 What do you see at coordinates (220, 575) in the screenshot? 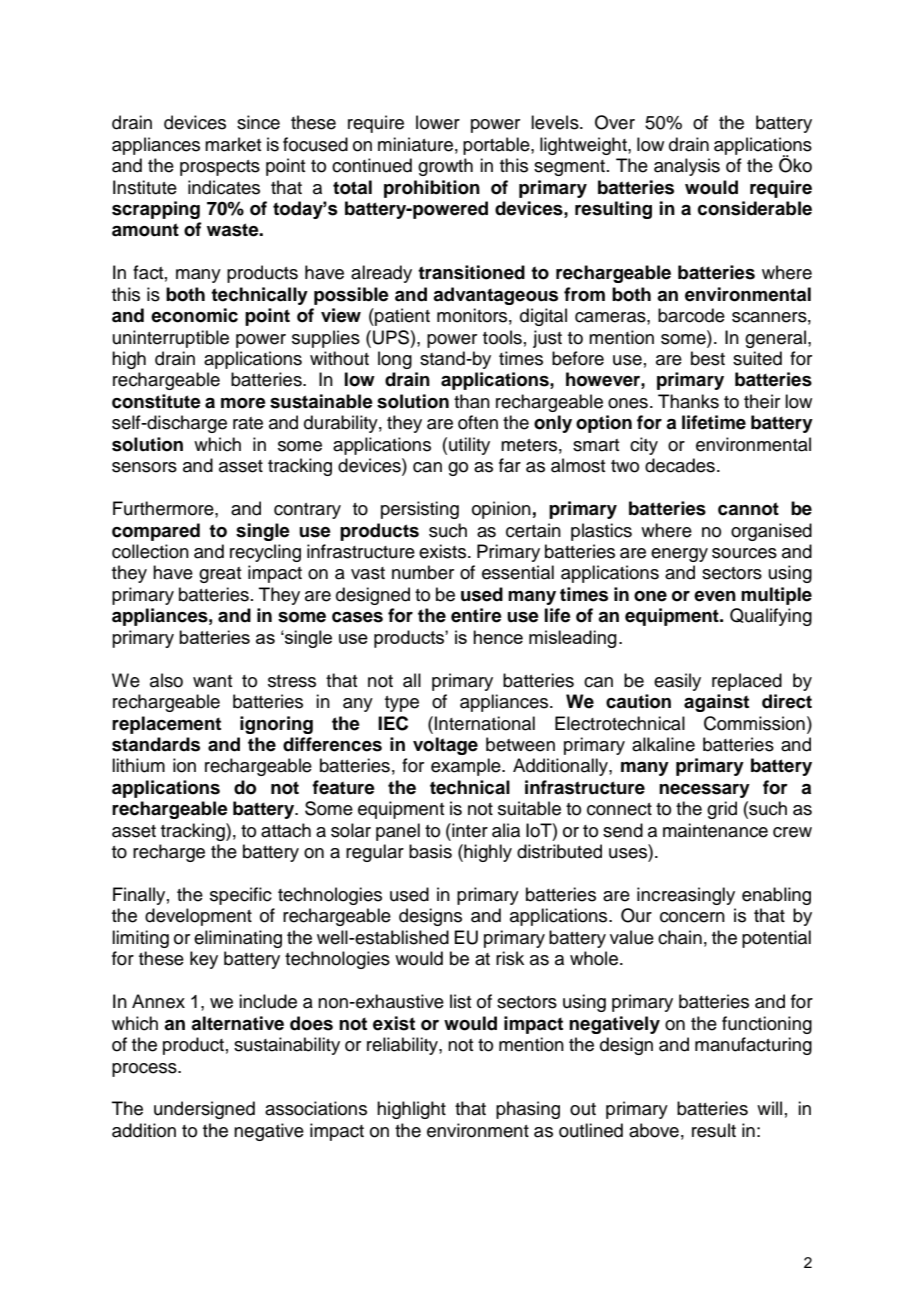
I see `great` at bounding box center [220, 575].
